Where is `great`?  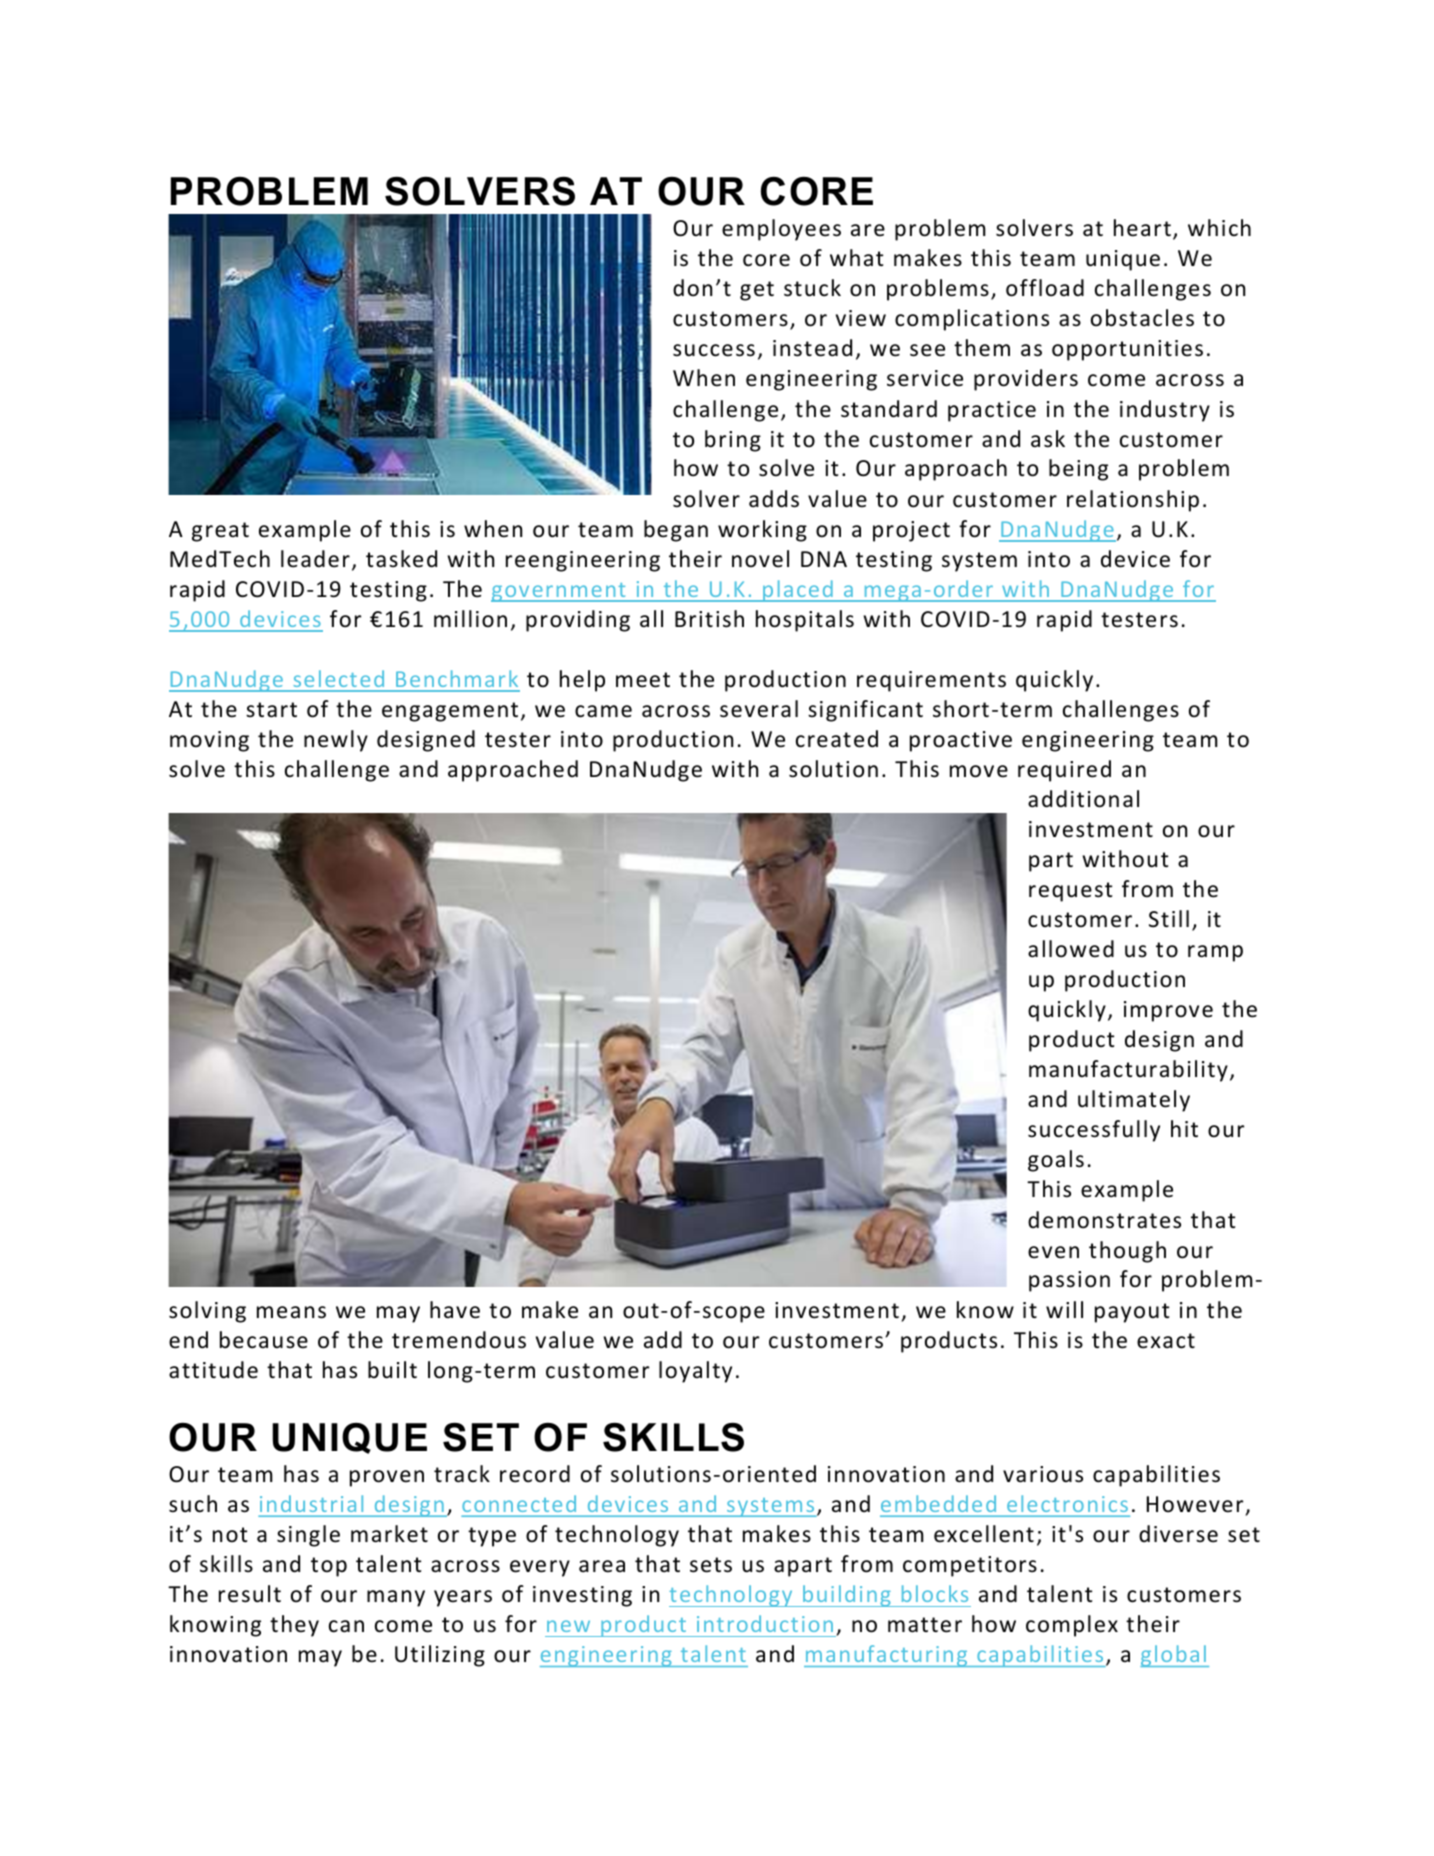
great is located at coordinates (220, 532).
